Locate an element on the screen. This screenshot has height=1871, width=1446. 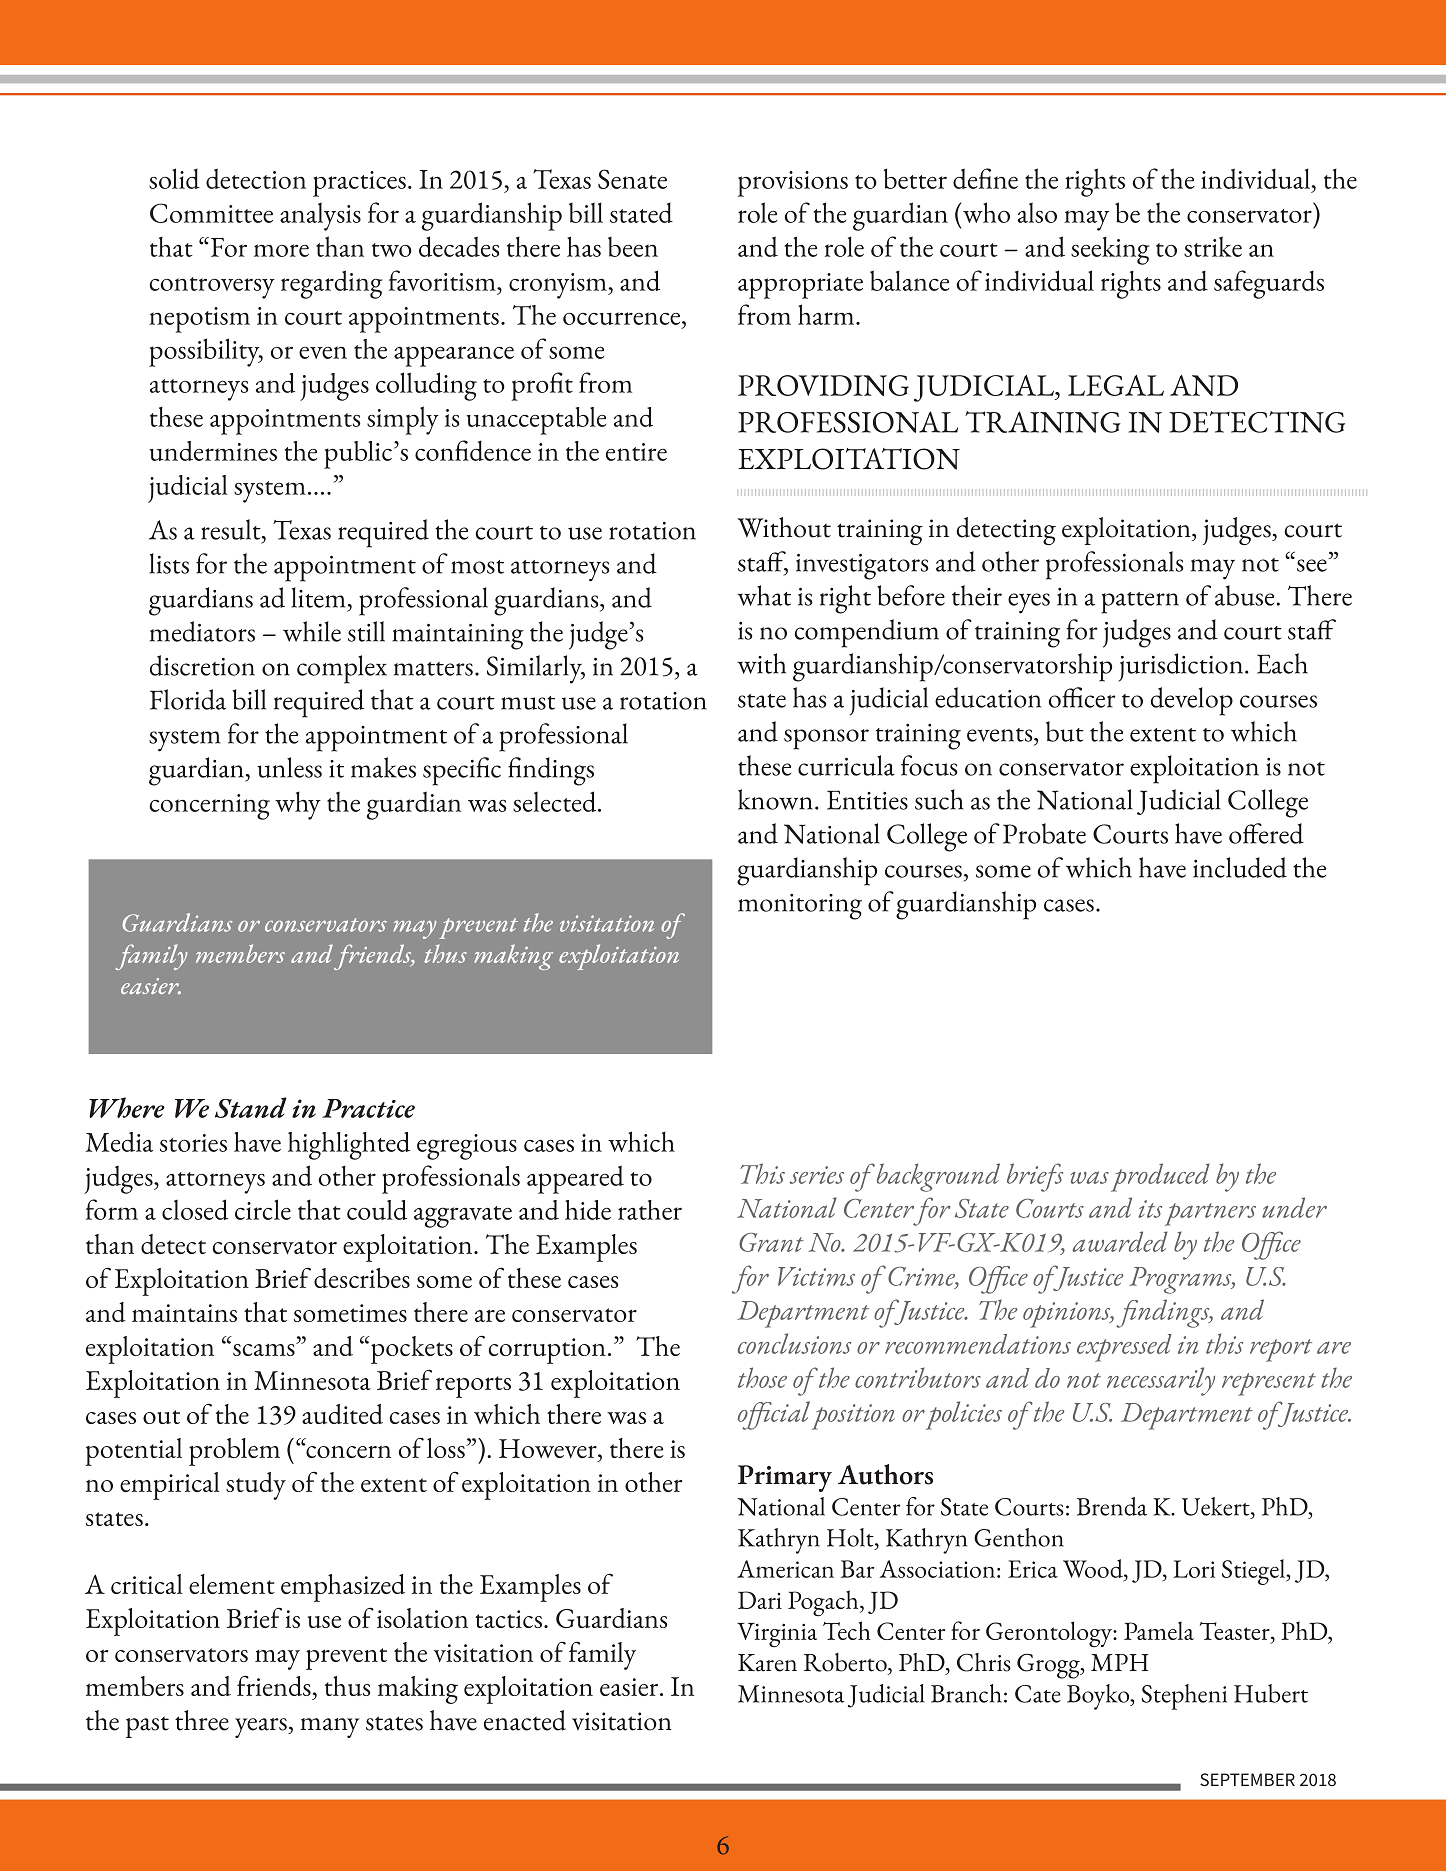
why is located at coordinates (298, 806).
